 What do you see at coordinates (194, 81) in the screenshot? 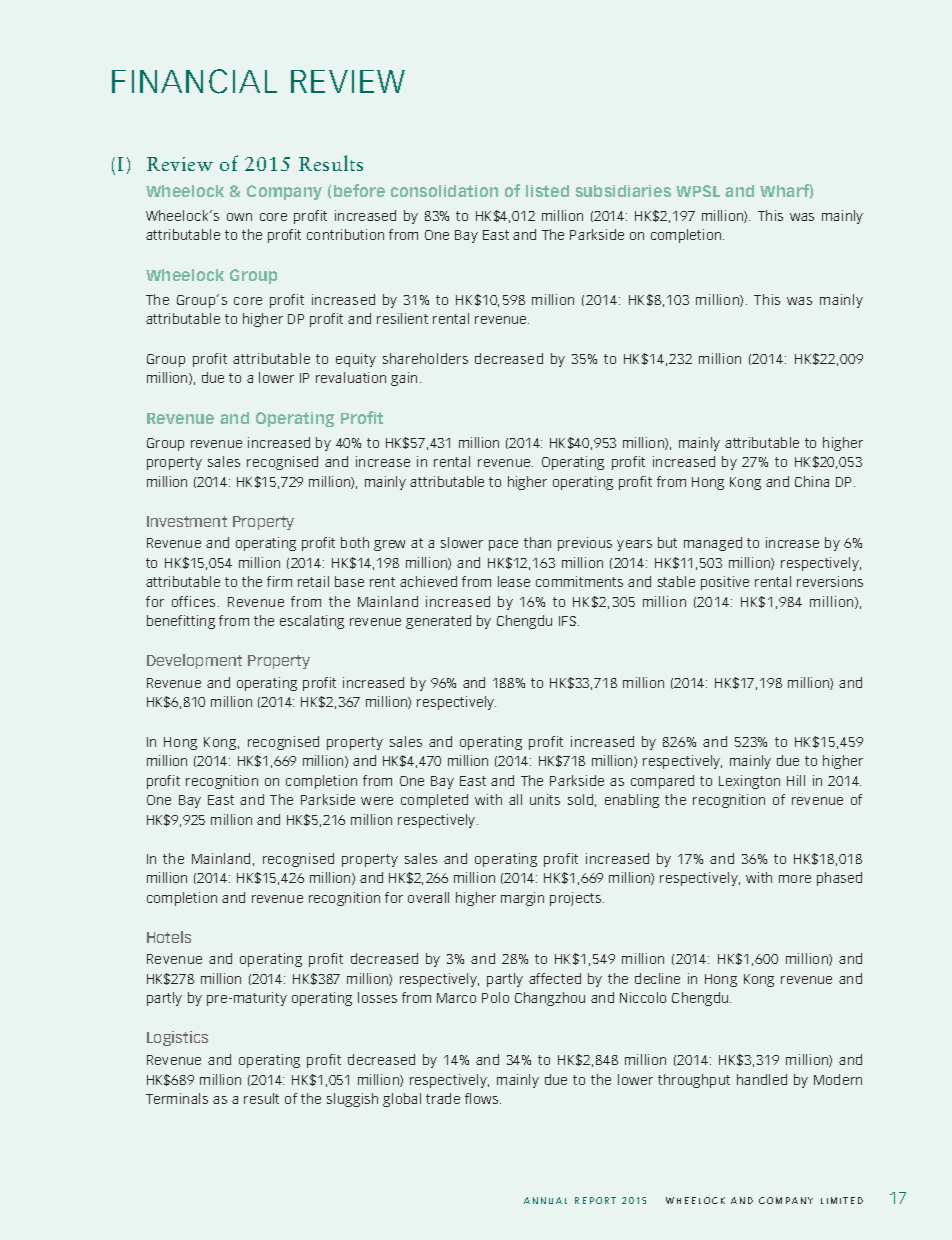
I see `FINANCIAL` at bounding box center [194, 81].
